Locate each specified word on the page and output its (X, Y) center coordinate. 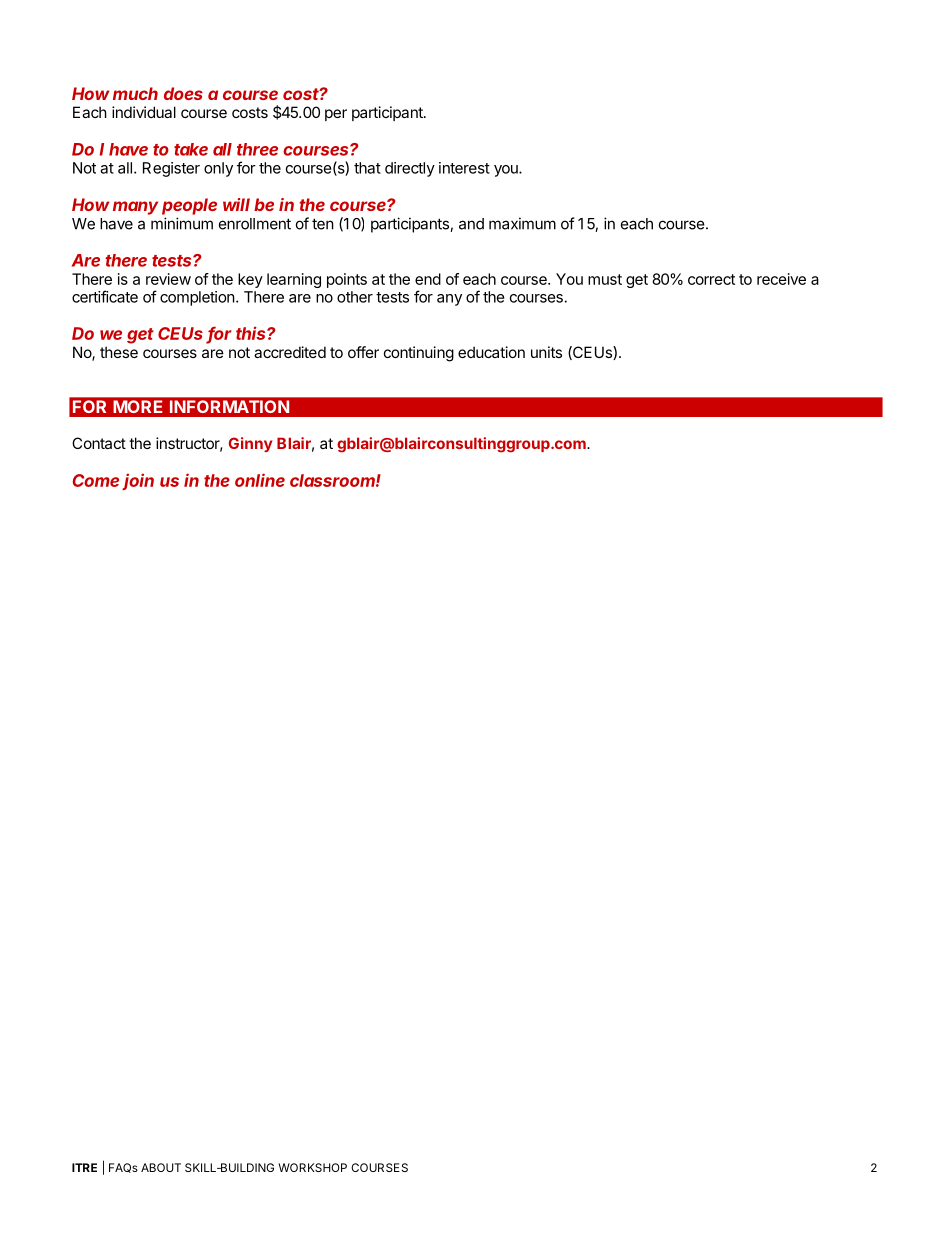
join (138, 481)
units (546, 352)
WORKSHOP (312, 1167)
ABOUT (161, 1167)
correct (711, 279)
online (260, 480)
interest (464, 168)
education (491, 352)
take (191, 149)
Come (96, 480)
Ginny (250, 444)
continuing (419, 354)
